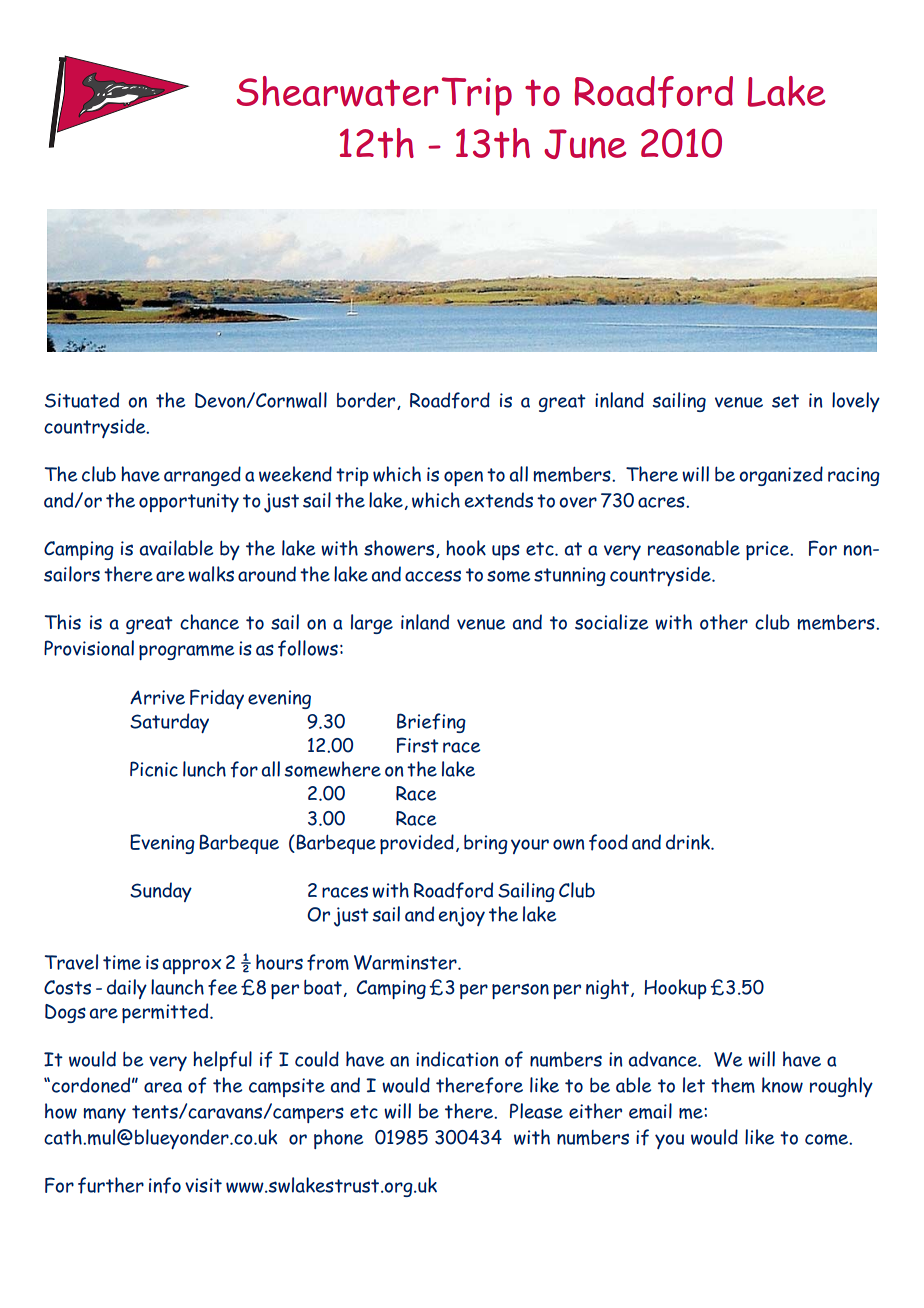 The image size is (924, 1308). I want to click on set, so click(785, 401).
